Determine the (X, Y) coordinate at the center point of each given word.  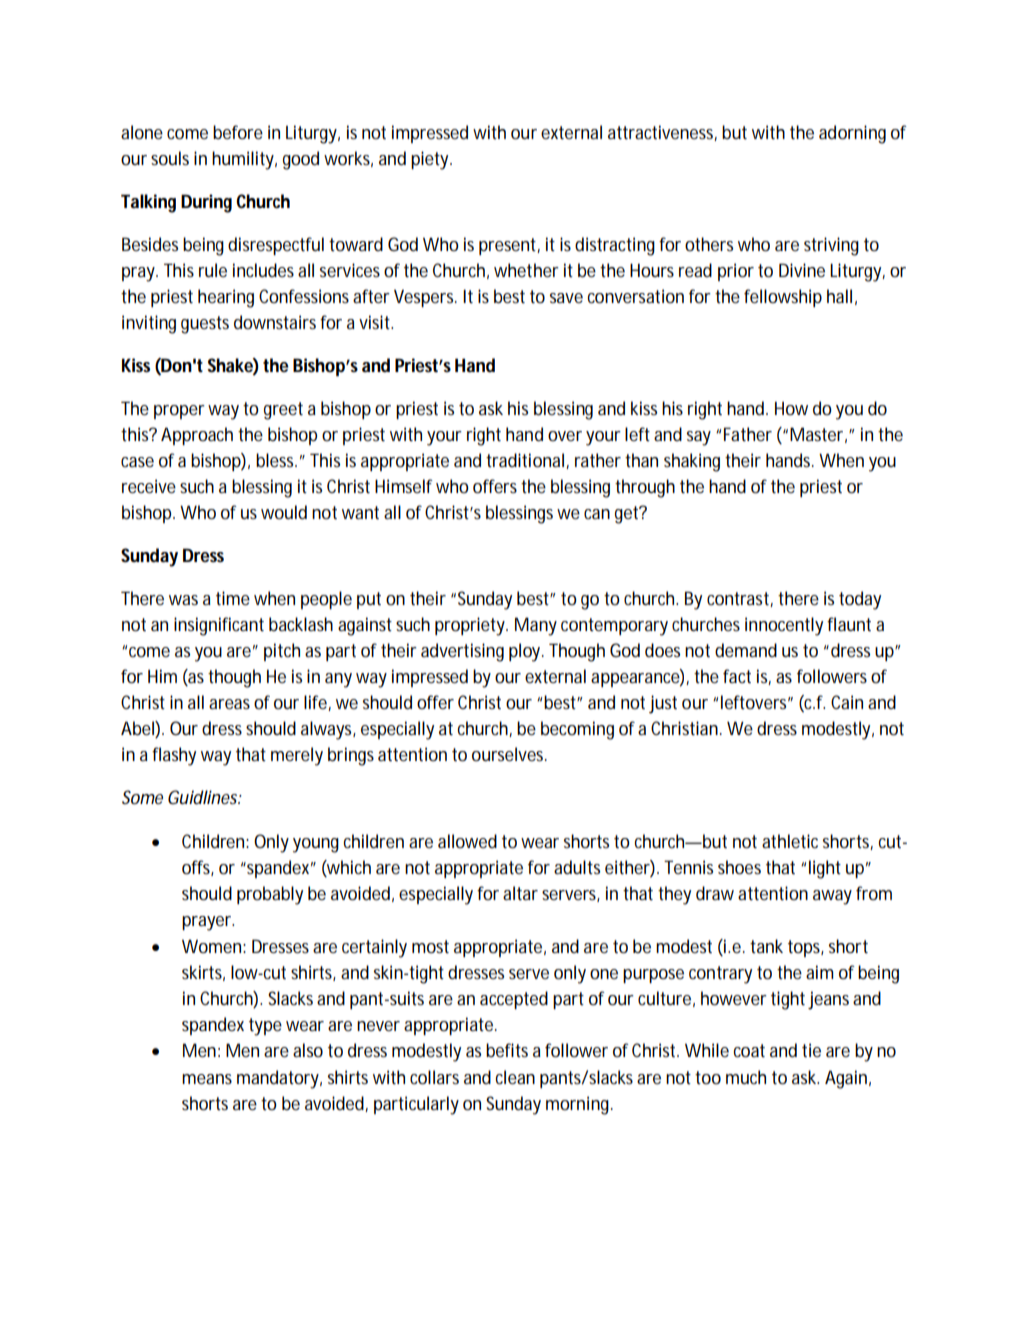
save (566, 298)
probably (270, 895)
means (207, 1079)
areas (229, 704)
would (284, 512)
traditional (526, 461)
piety (431, 160)
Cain (847, 702)
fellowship (783, 298)
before (238, 132)
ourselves (509, 754)
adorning (852, 134)
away (832, 897)
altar (520, 893)
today (860, 600)
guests (205, 325)
